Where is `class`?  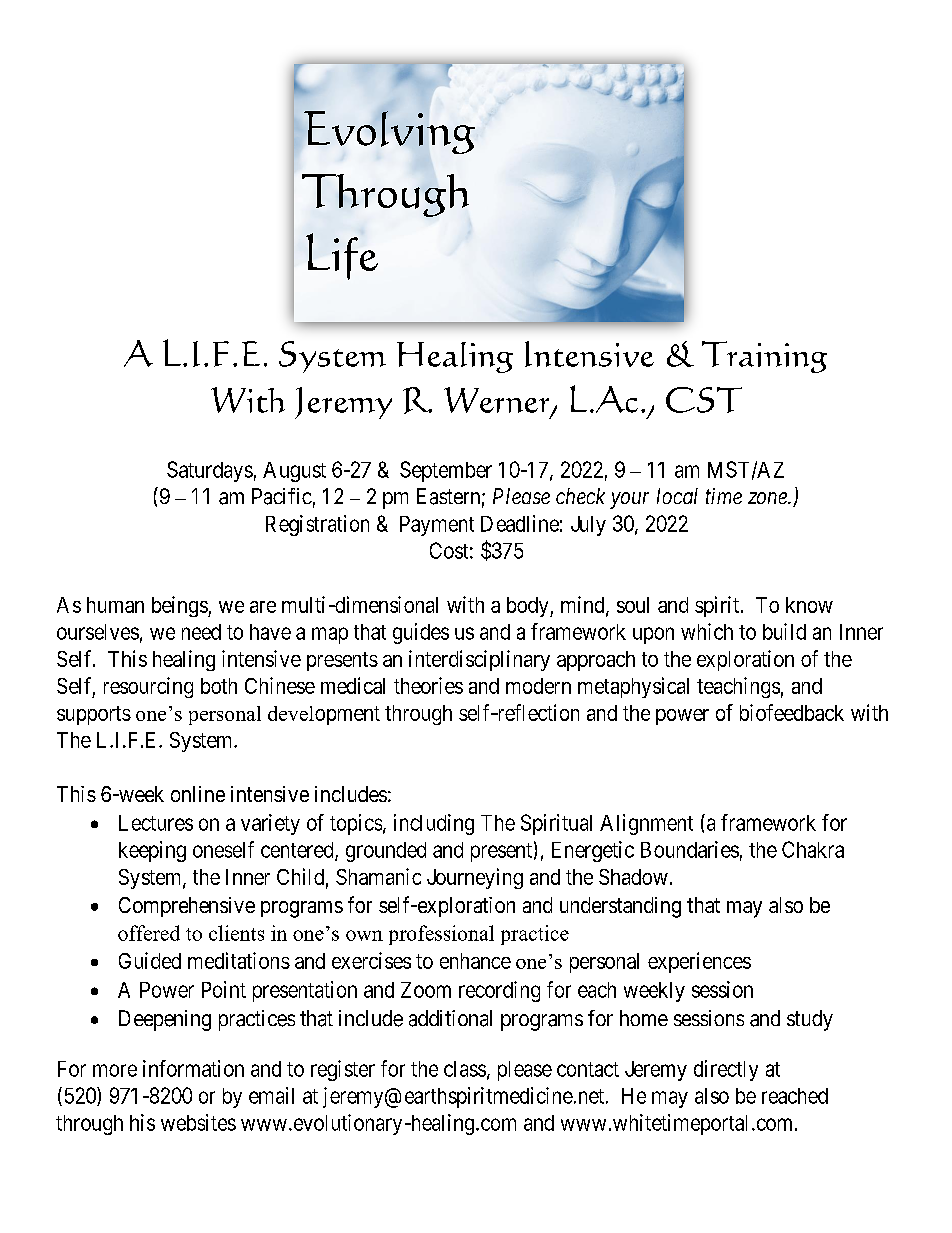 class is located at coordinates (465, 1069).
